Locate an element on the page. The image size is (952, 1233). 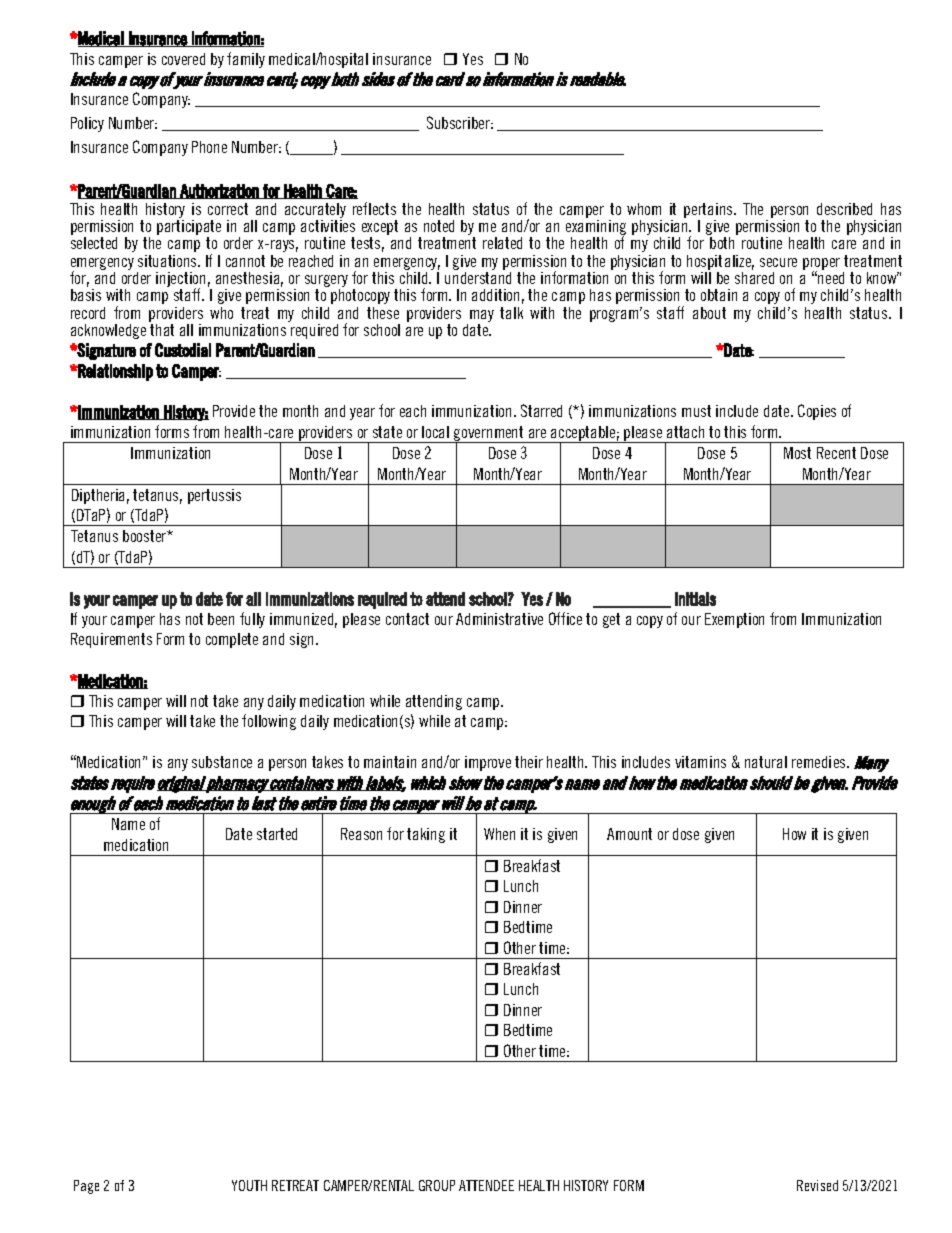
Administrative is located at coordinates (499, 619).
